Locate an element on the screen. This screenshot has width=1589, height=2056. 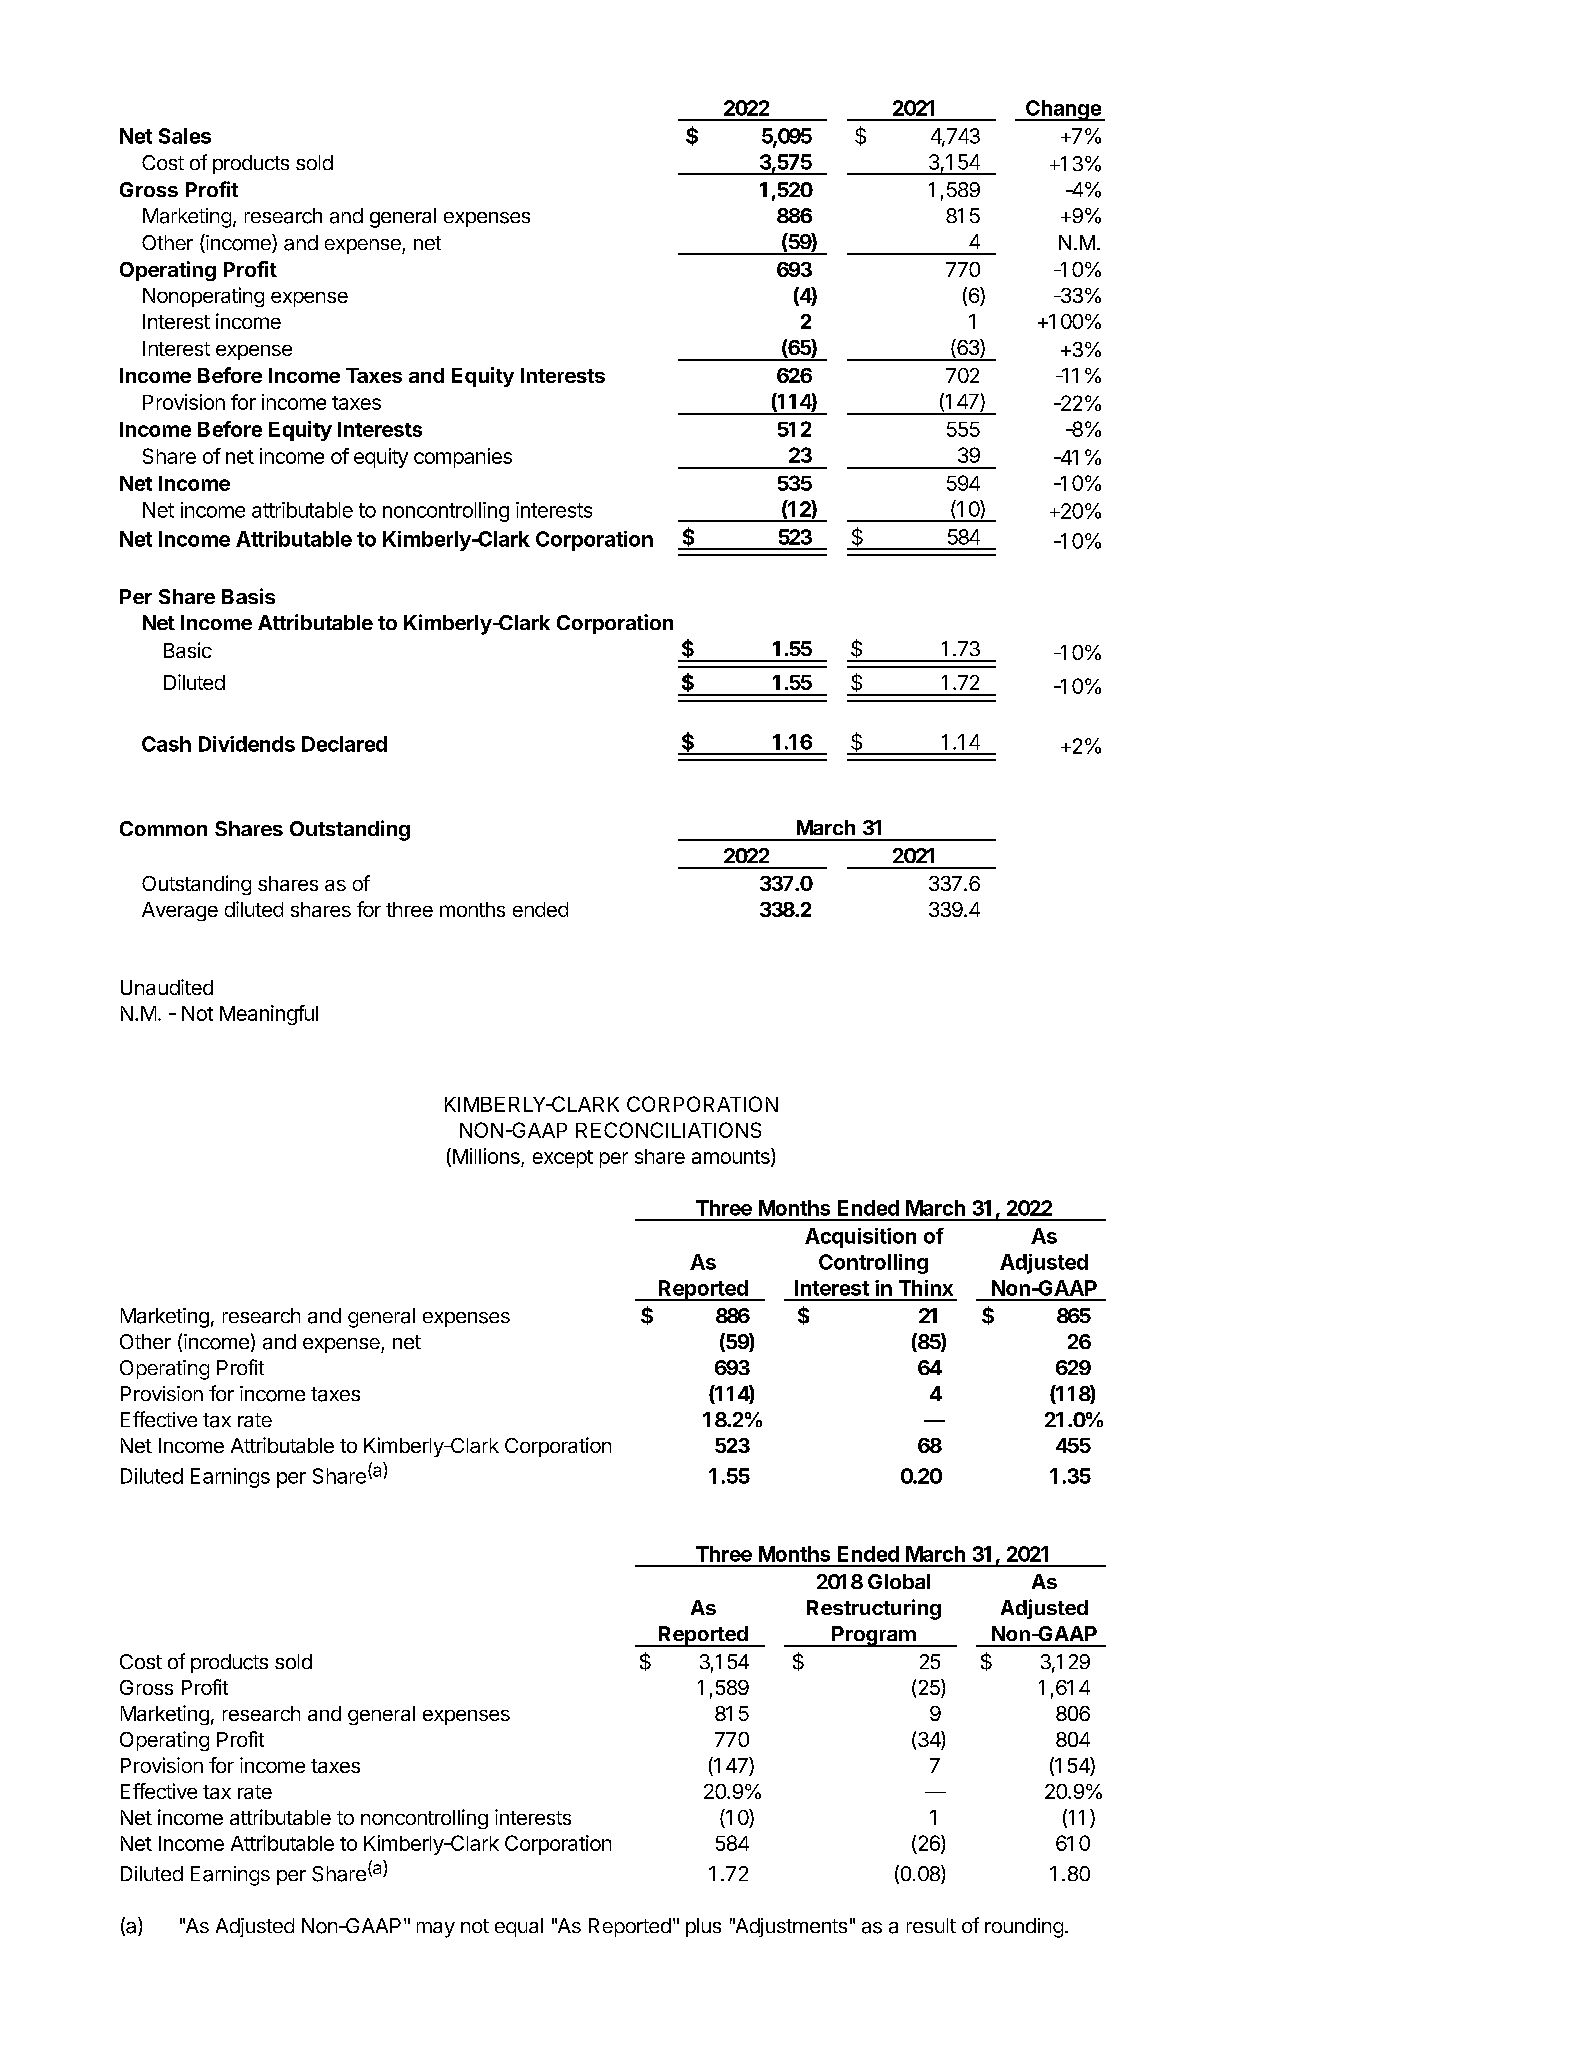
companies is located at coordinates (463, 458).
